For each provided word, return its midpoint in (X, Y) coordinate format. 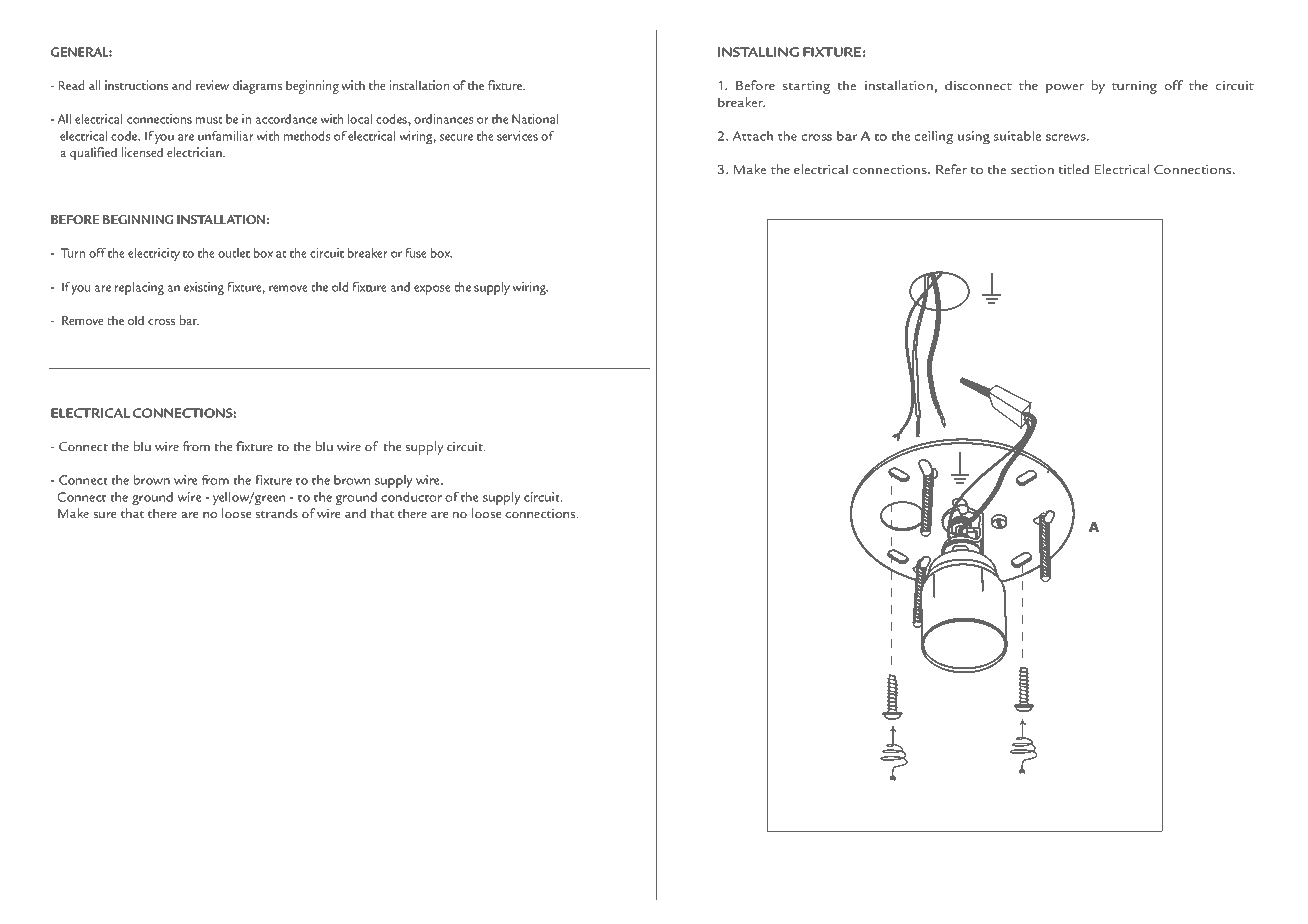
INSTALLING (758, 52)
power (1065, 89)
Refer (951, 169)
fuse (416, 253)
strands (276, 513)
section (1032, 169)
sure (104, 515)
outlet (234, 253)
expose (432, 290)
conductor (411, 497)
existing (204, 288)
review (212, 85)
